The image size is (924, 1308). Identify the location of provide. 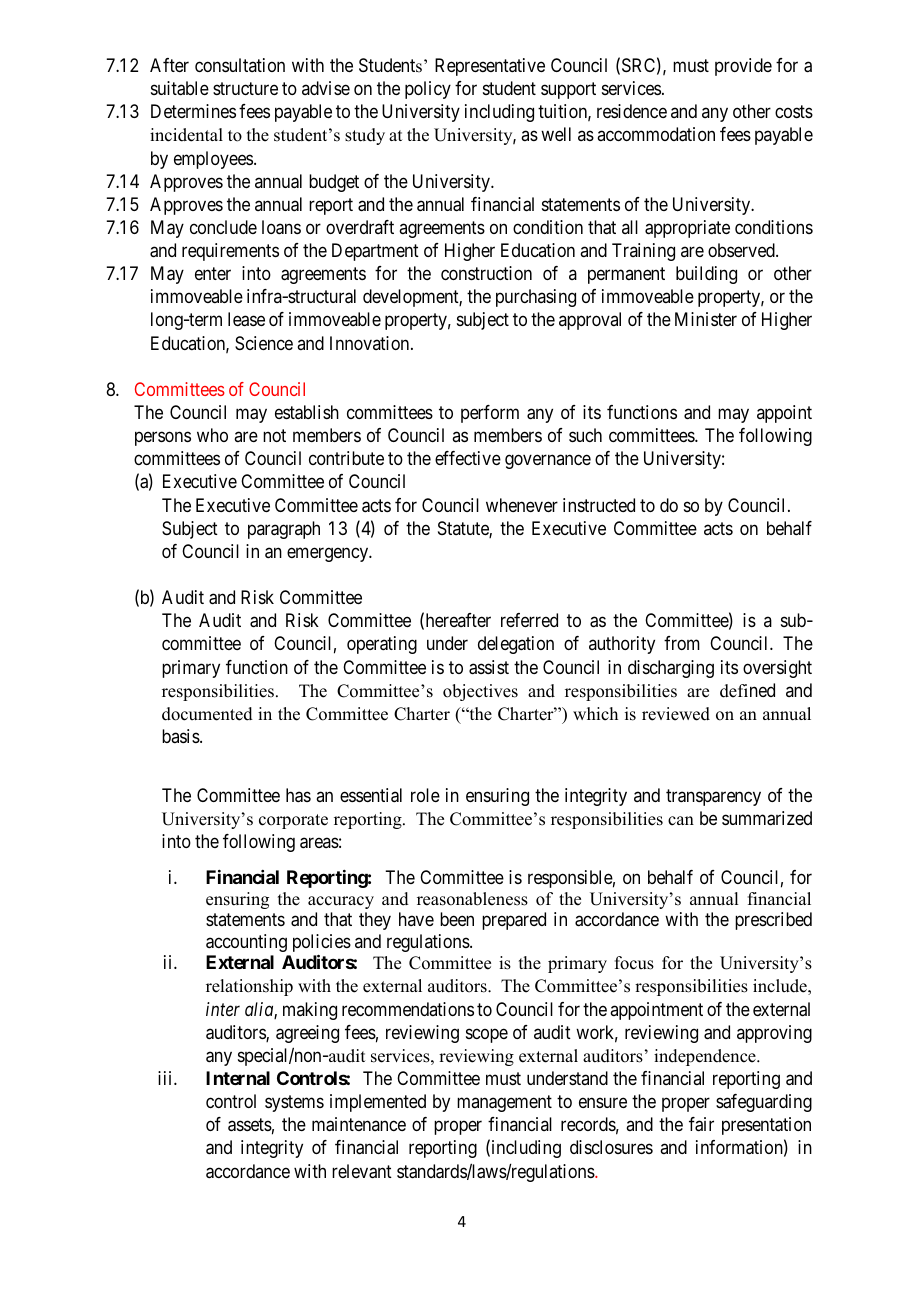
(743, 67).
